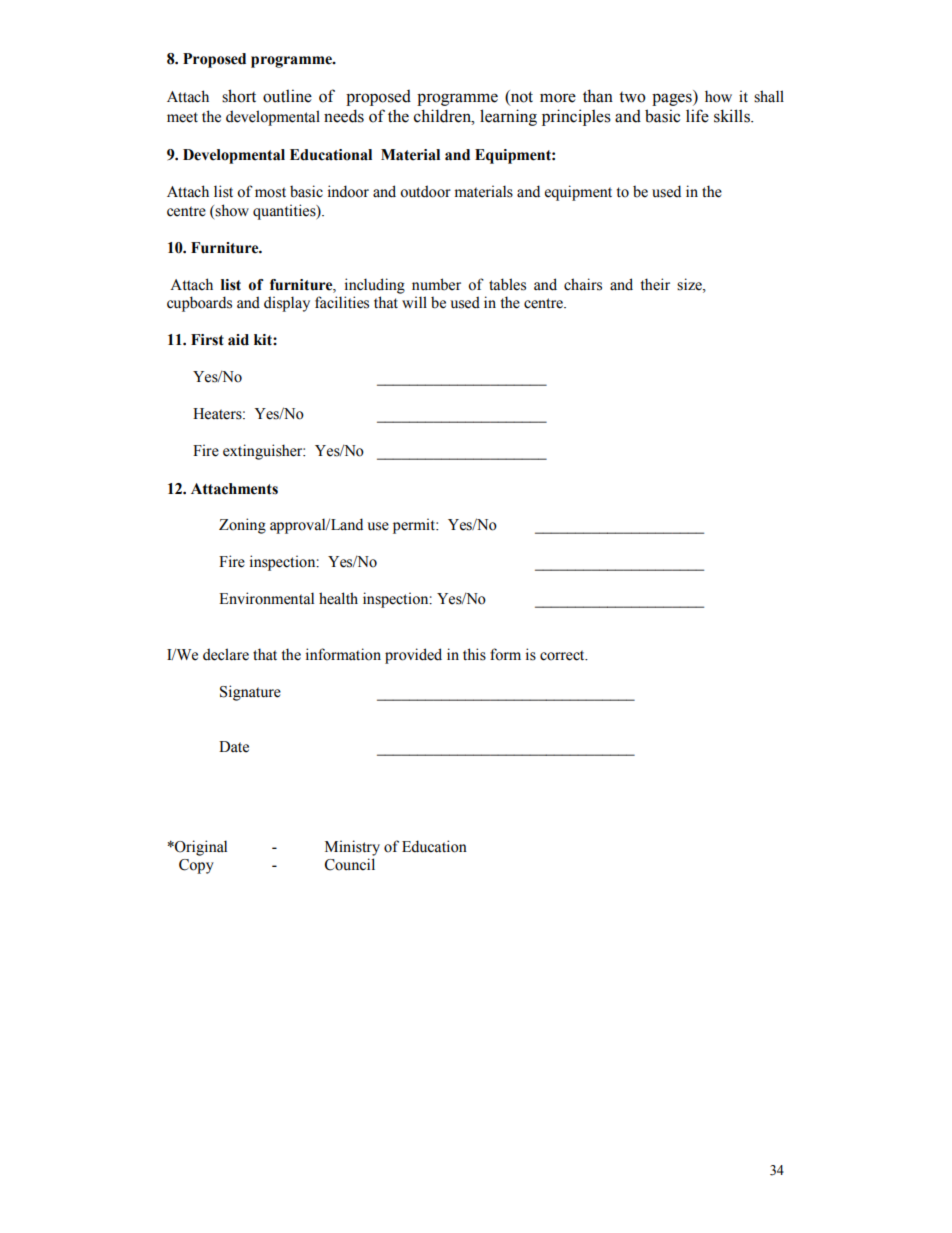  What do you see at coordinates (287, 96) in the screenshot?
I see `outline` at bounding box center [287, 96].
